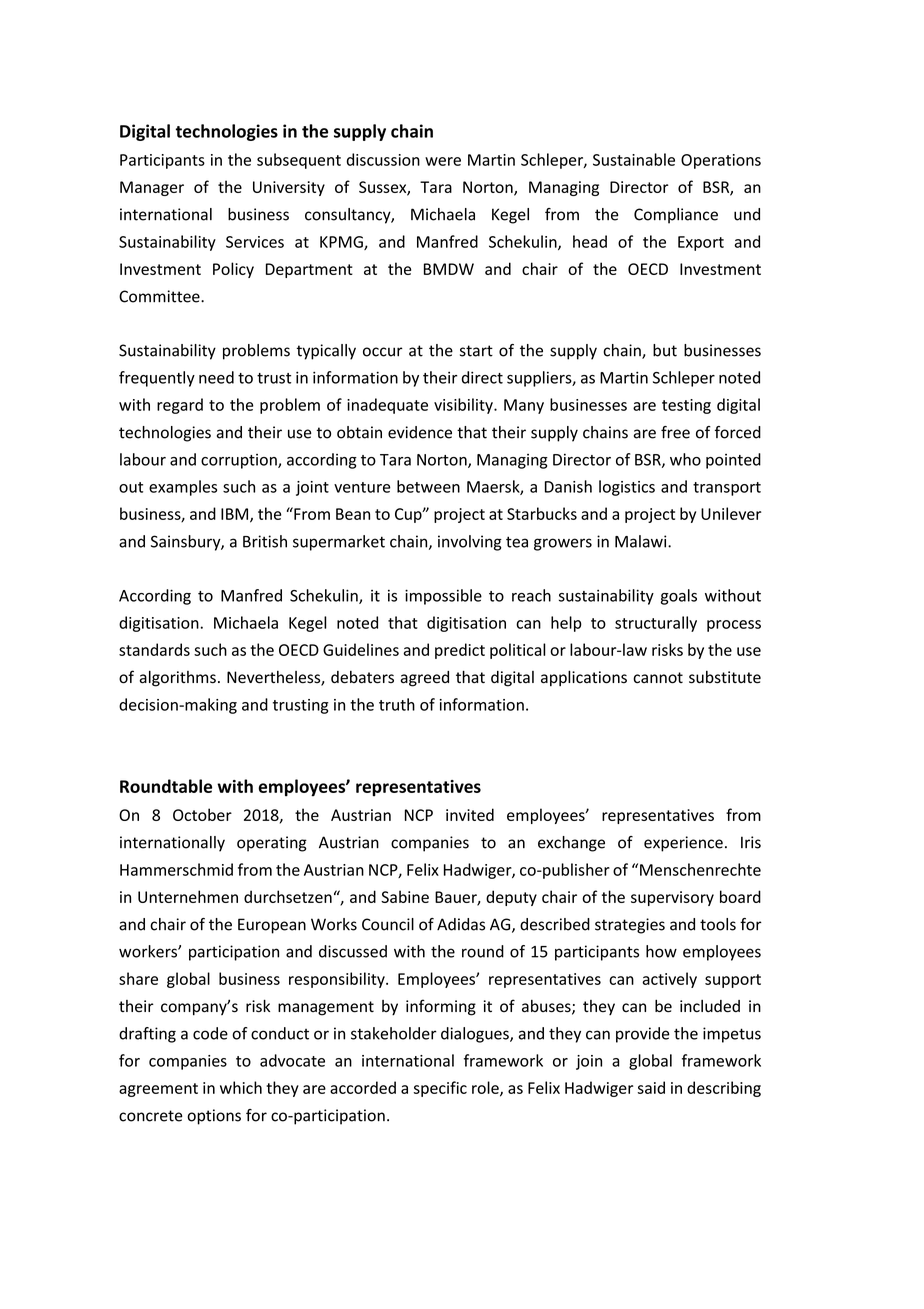  What do you see at coordinates (241, 1087) in the screenshot?
I see `which` at bounding box center [241, 1087].
